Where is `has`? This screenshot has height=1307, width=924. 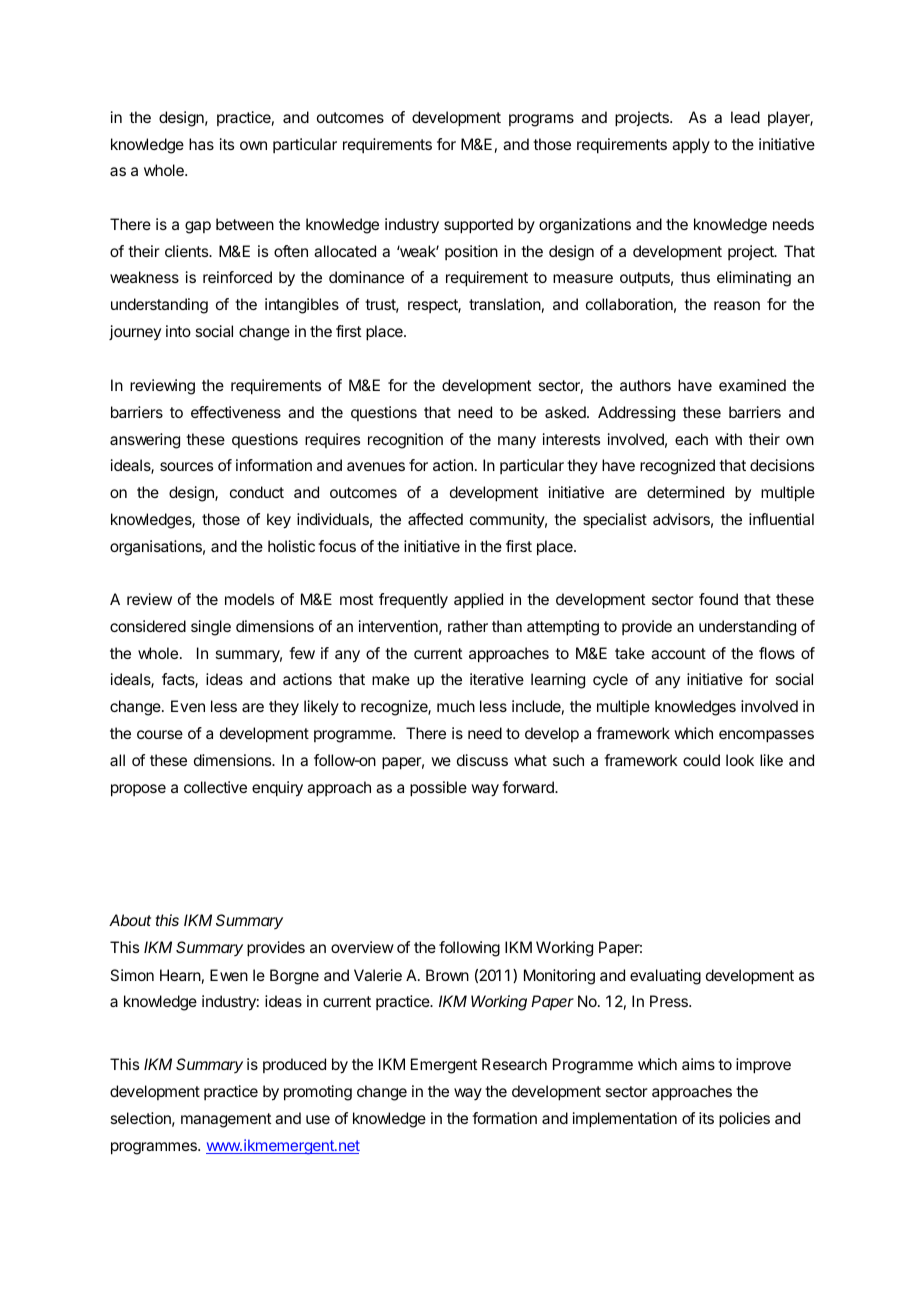
has is located at coordinates (201, 144).
